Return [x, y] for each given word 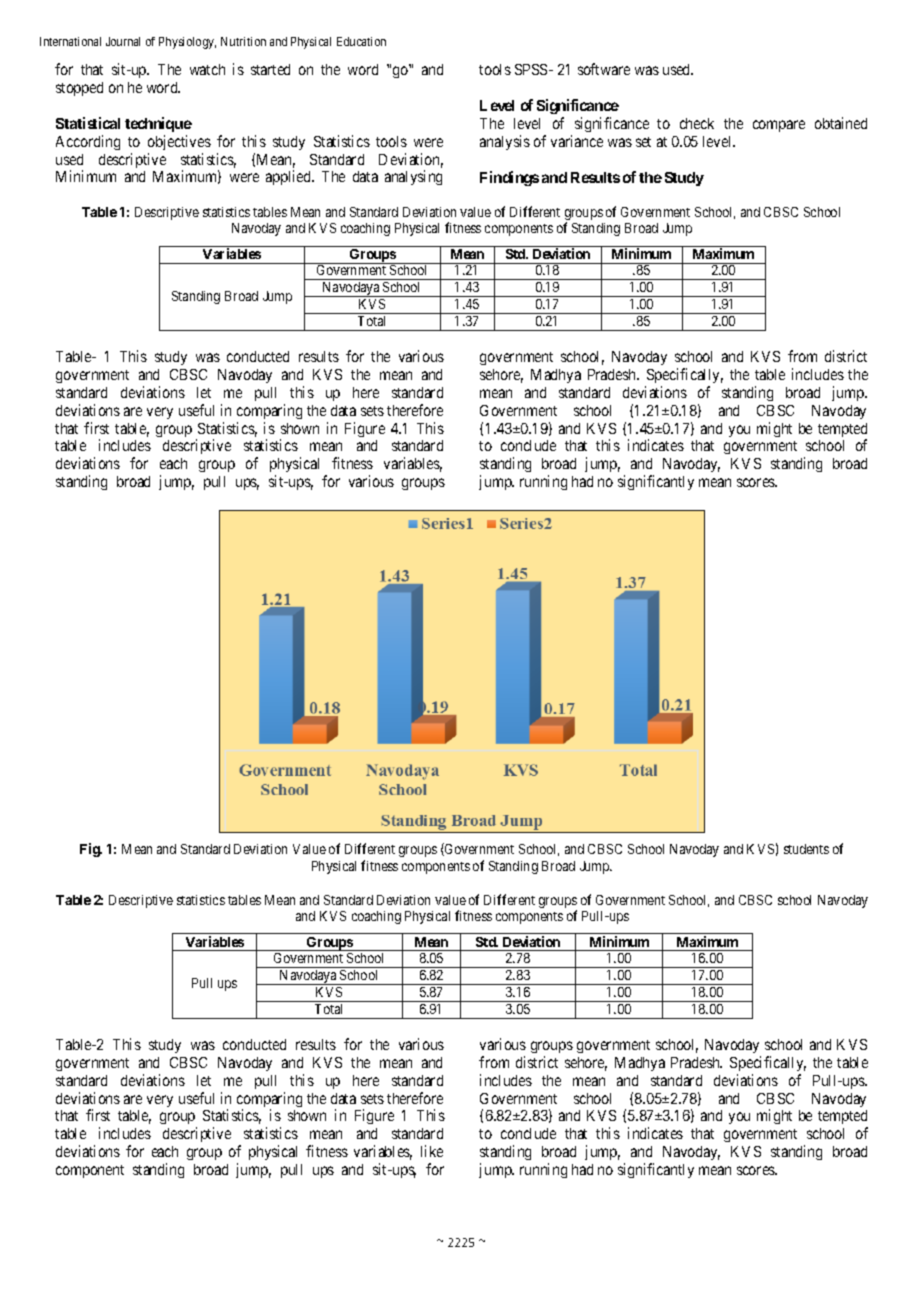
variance [577, 141]
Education [361, 41]
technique [158, 124]
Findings [509, 178]
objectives [179, 142]
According [88, 142]
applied [290, 177]
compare [779, 126]
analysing [413, 177]
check [697, 123]
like [432, 1151]
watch [207, 69]
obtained [841, 123]
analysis [505, 142]
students [806, 849]
